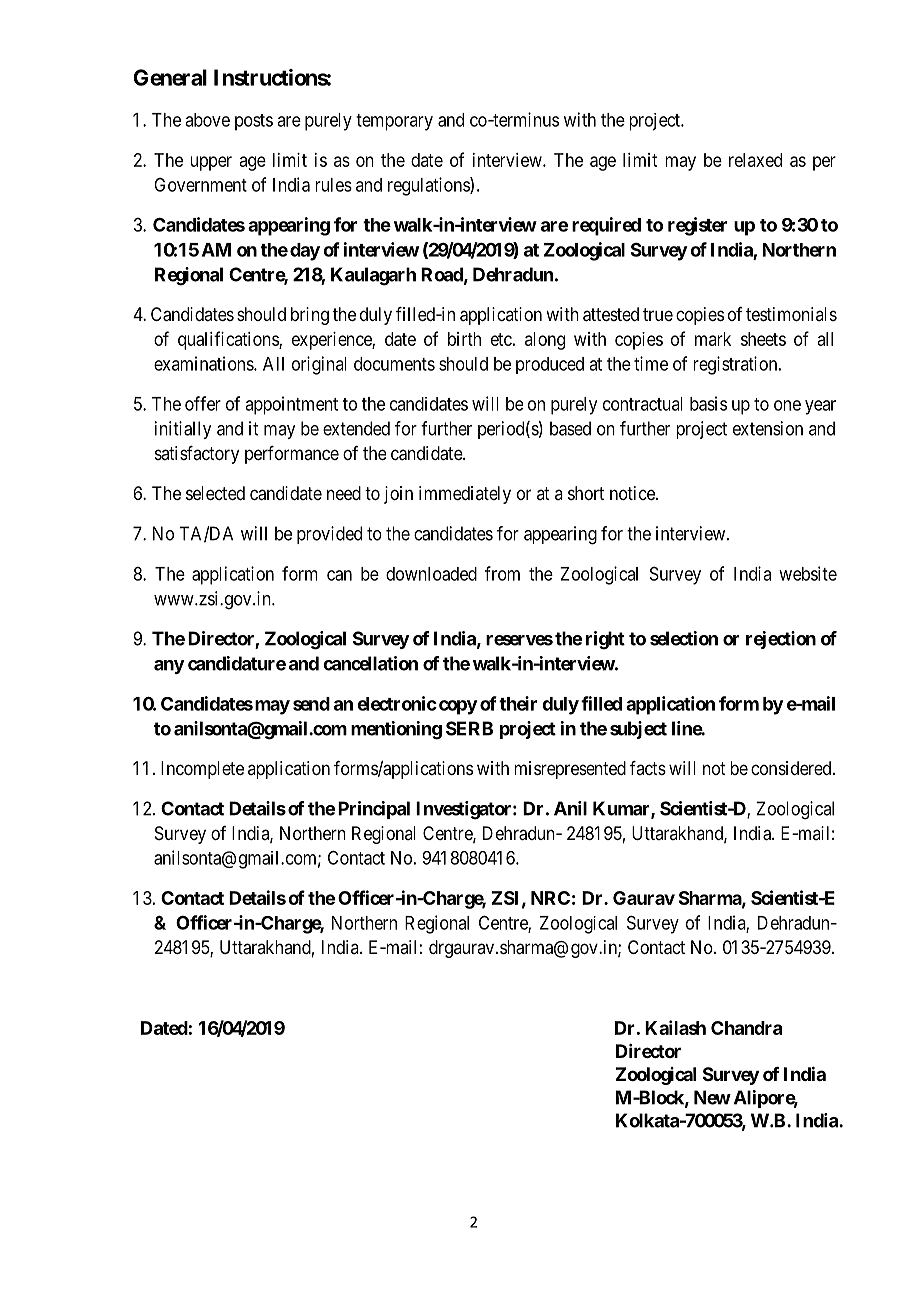  What do you see at coordinates (329, 535) in the image?
I see `provided` at bounding box center [329, 535].
